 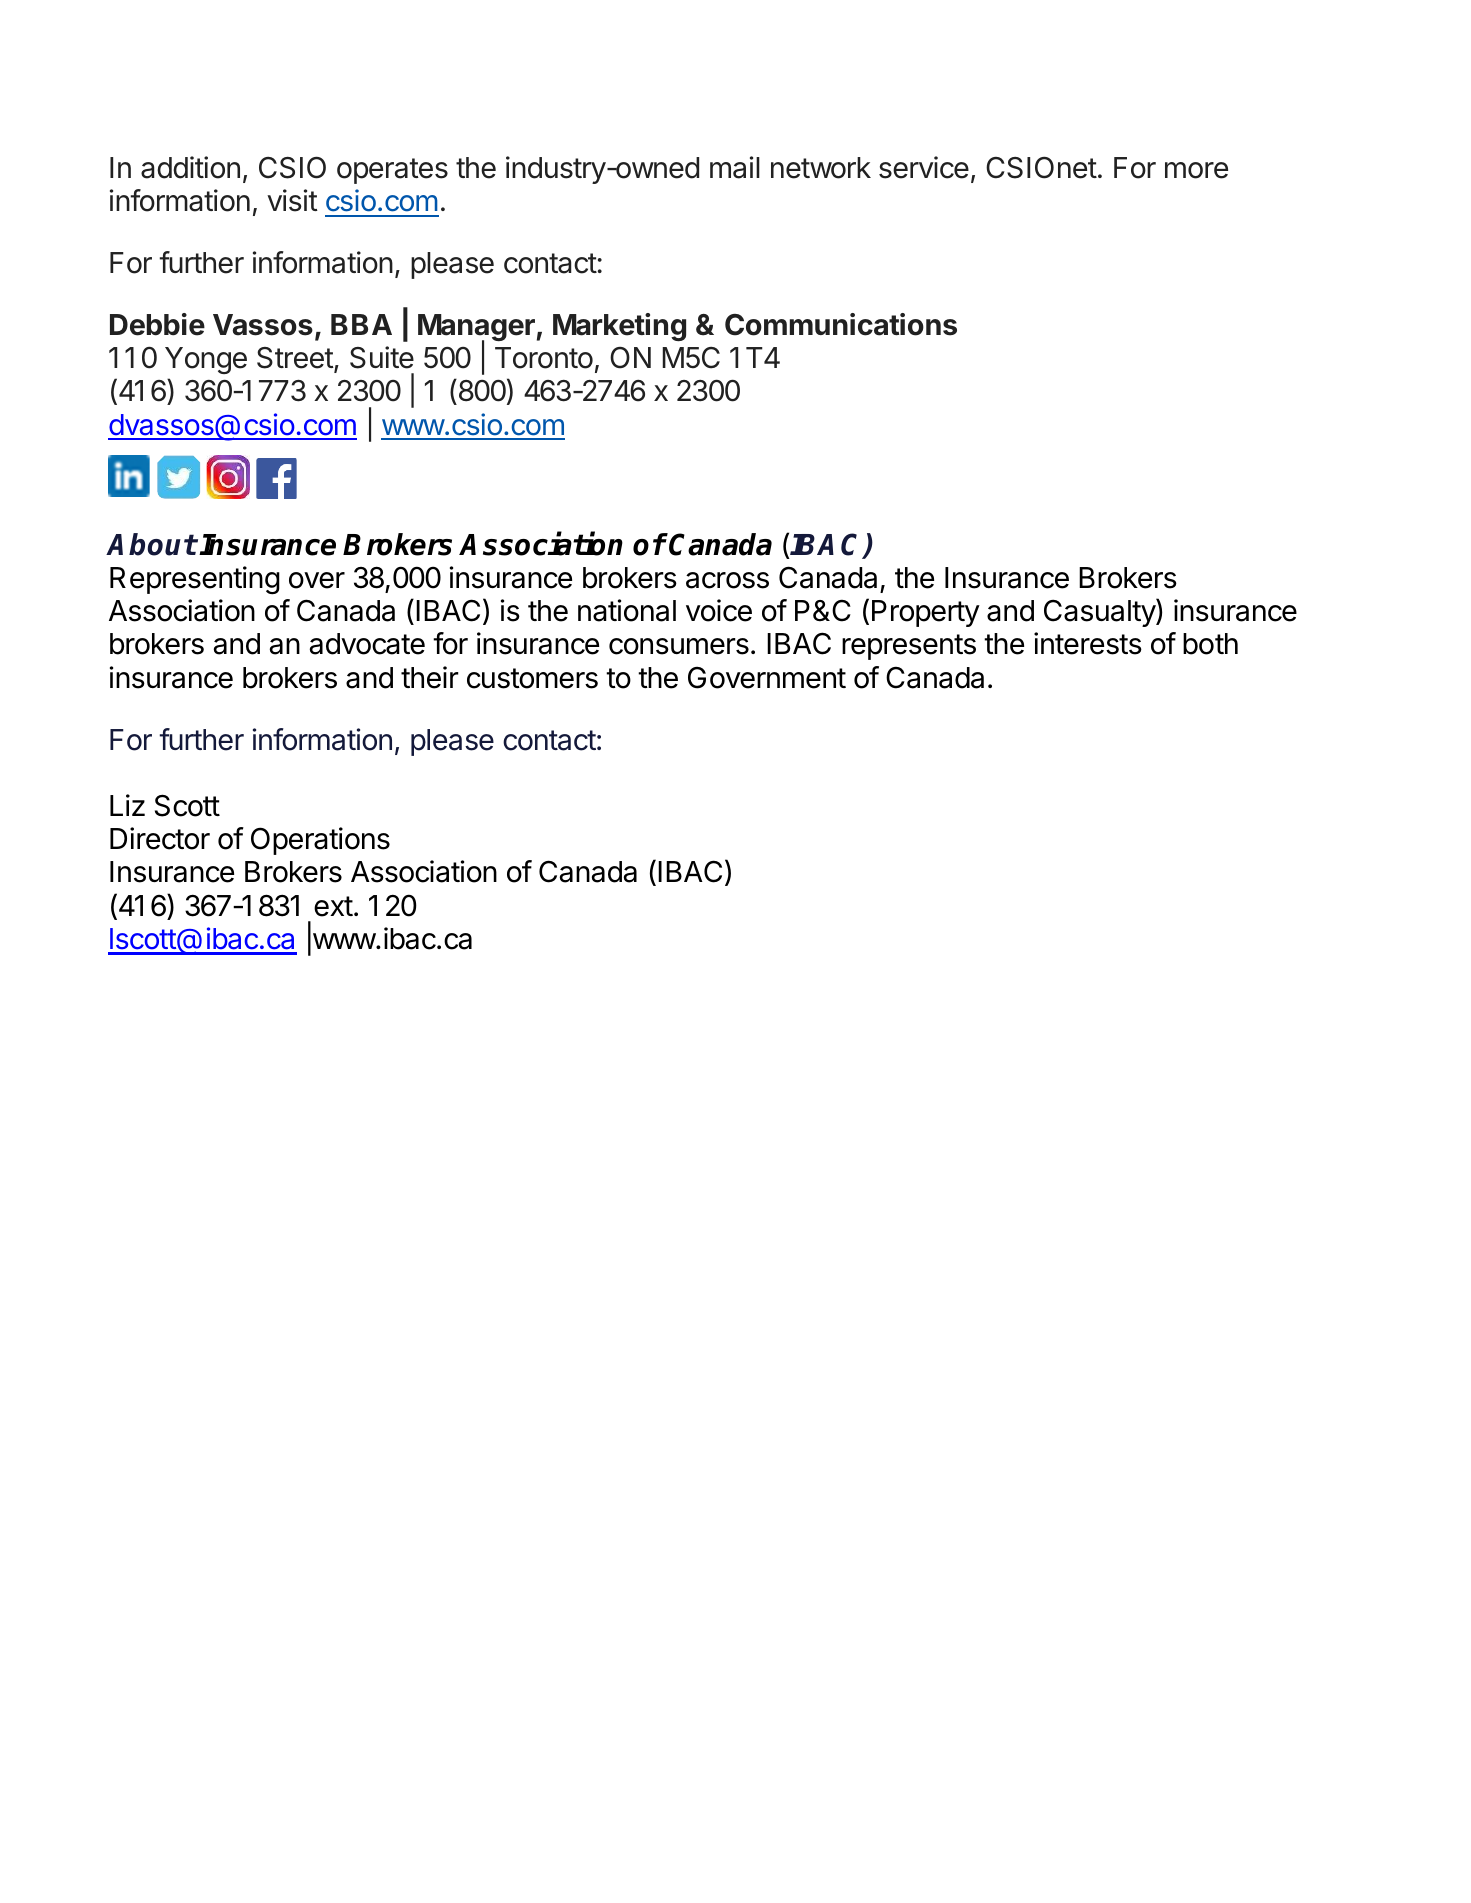 I want to click on Marketing, so click(x=619, y=327).
